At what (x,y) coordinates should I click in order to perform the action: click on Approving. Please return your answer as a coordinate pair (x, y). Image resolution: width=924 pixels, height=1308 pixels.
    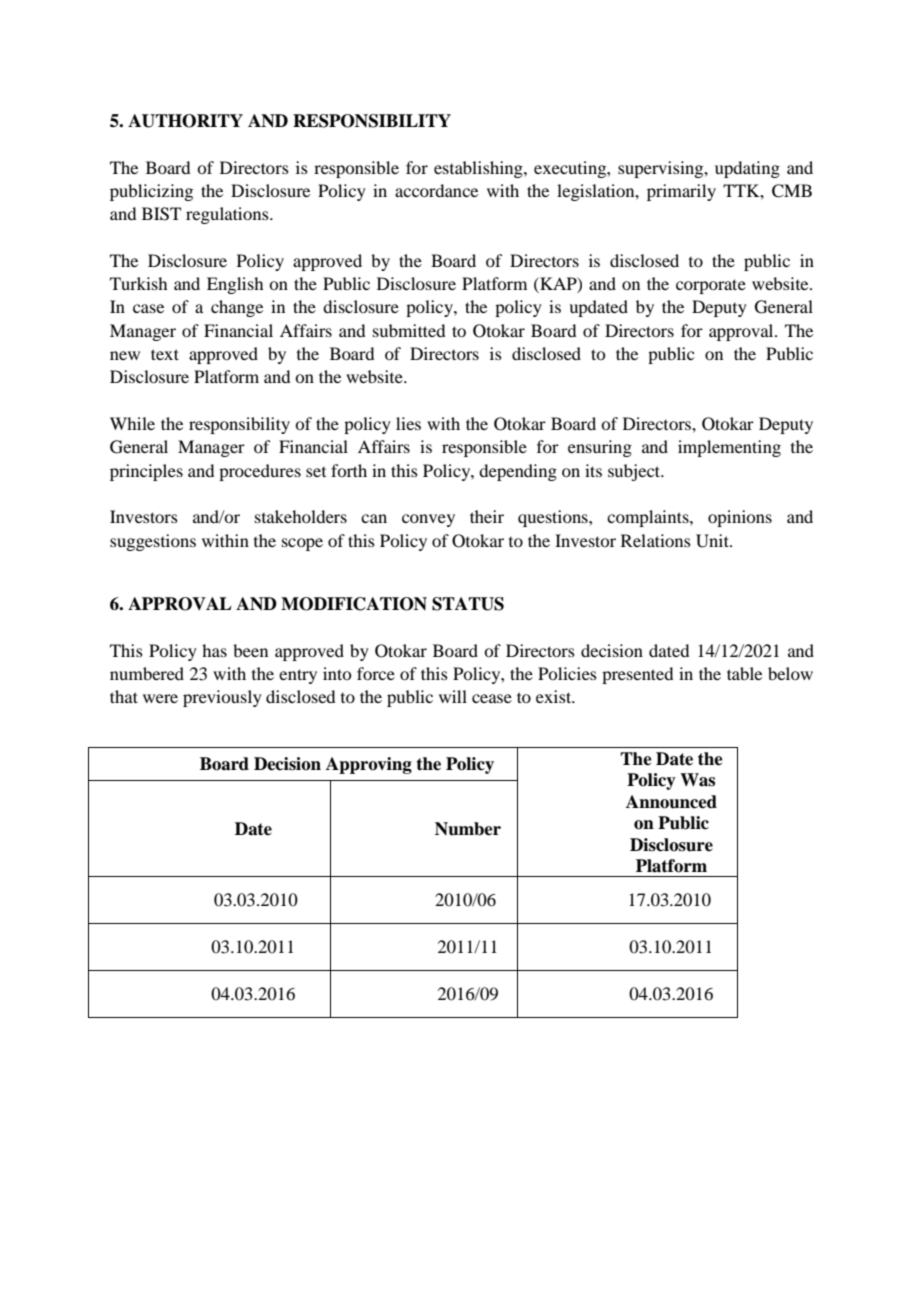
    Looking at the image, I should click on (369, 765).
